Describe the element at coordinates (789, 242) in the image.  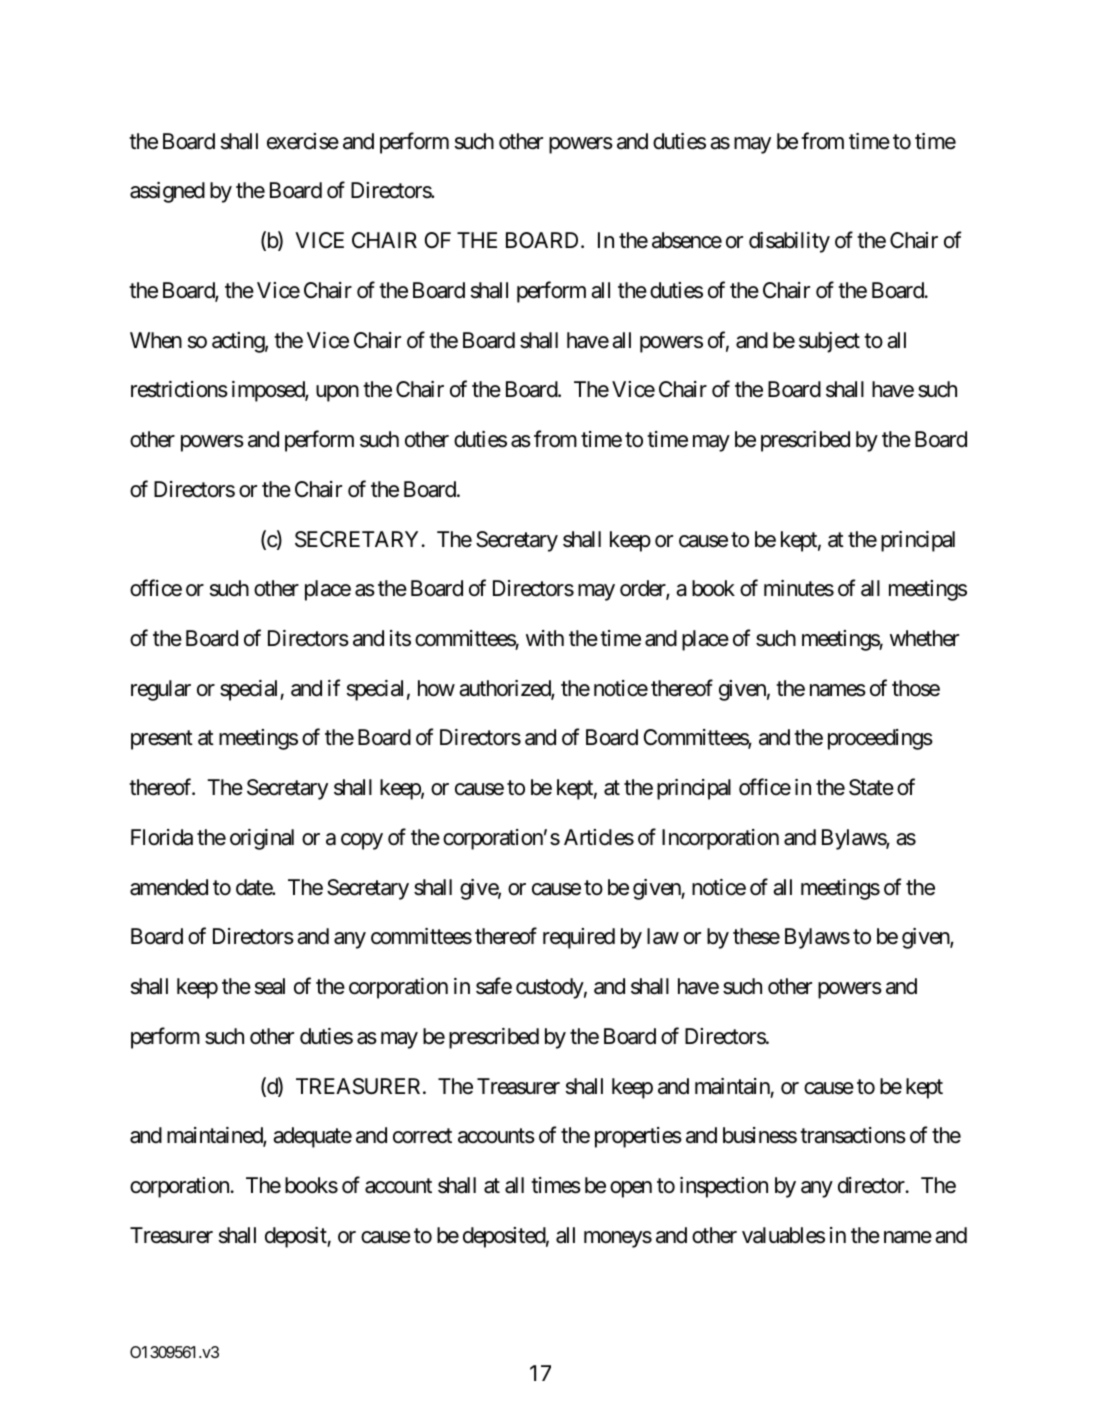
I see `disability` at that location.
